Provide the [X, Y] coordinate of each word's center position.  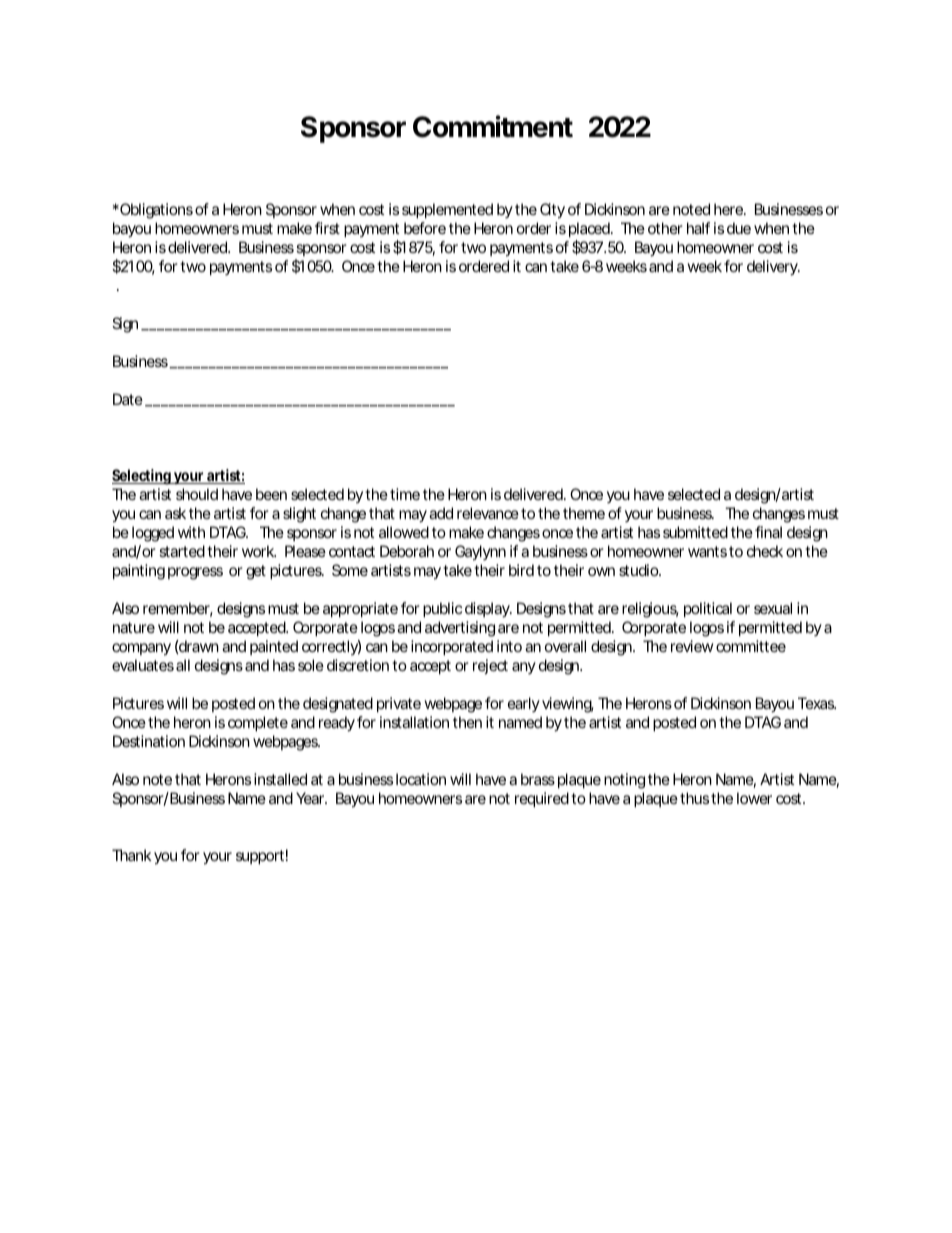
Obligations [155, 211]
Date [128, 399]
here [729, 209]
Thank [132, 855]
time [405, 494]
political [708, 609]
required [542, 799]
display [488, 610]
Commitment [493, 126]
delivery [773, 268]
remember [178, 609]
